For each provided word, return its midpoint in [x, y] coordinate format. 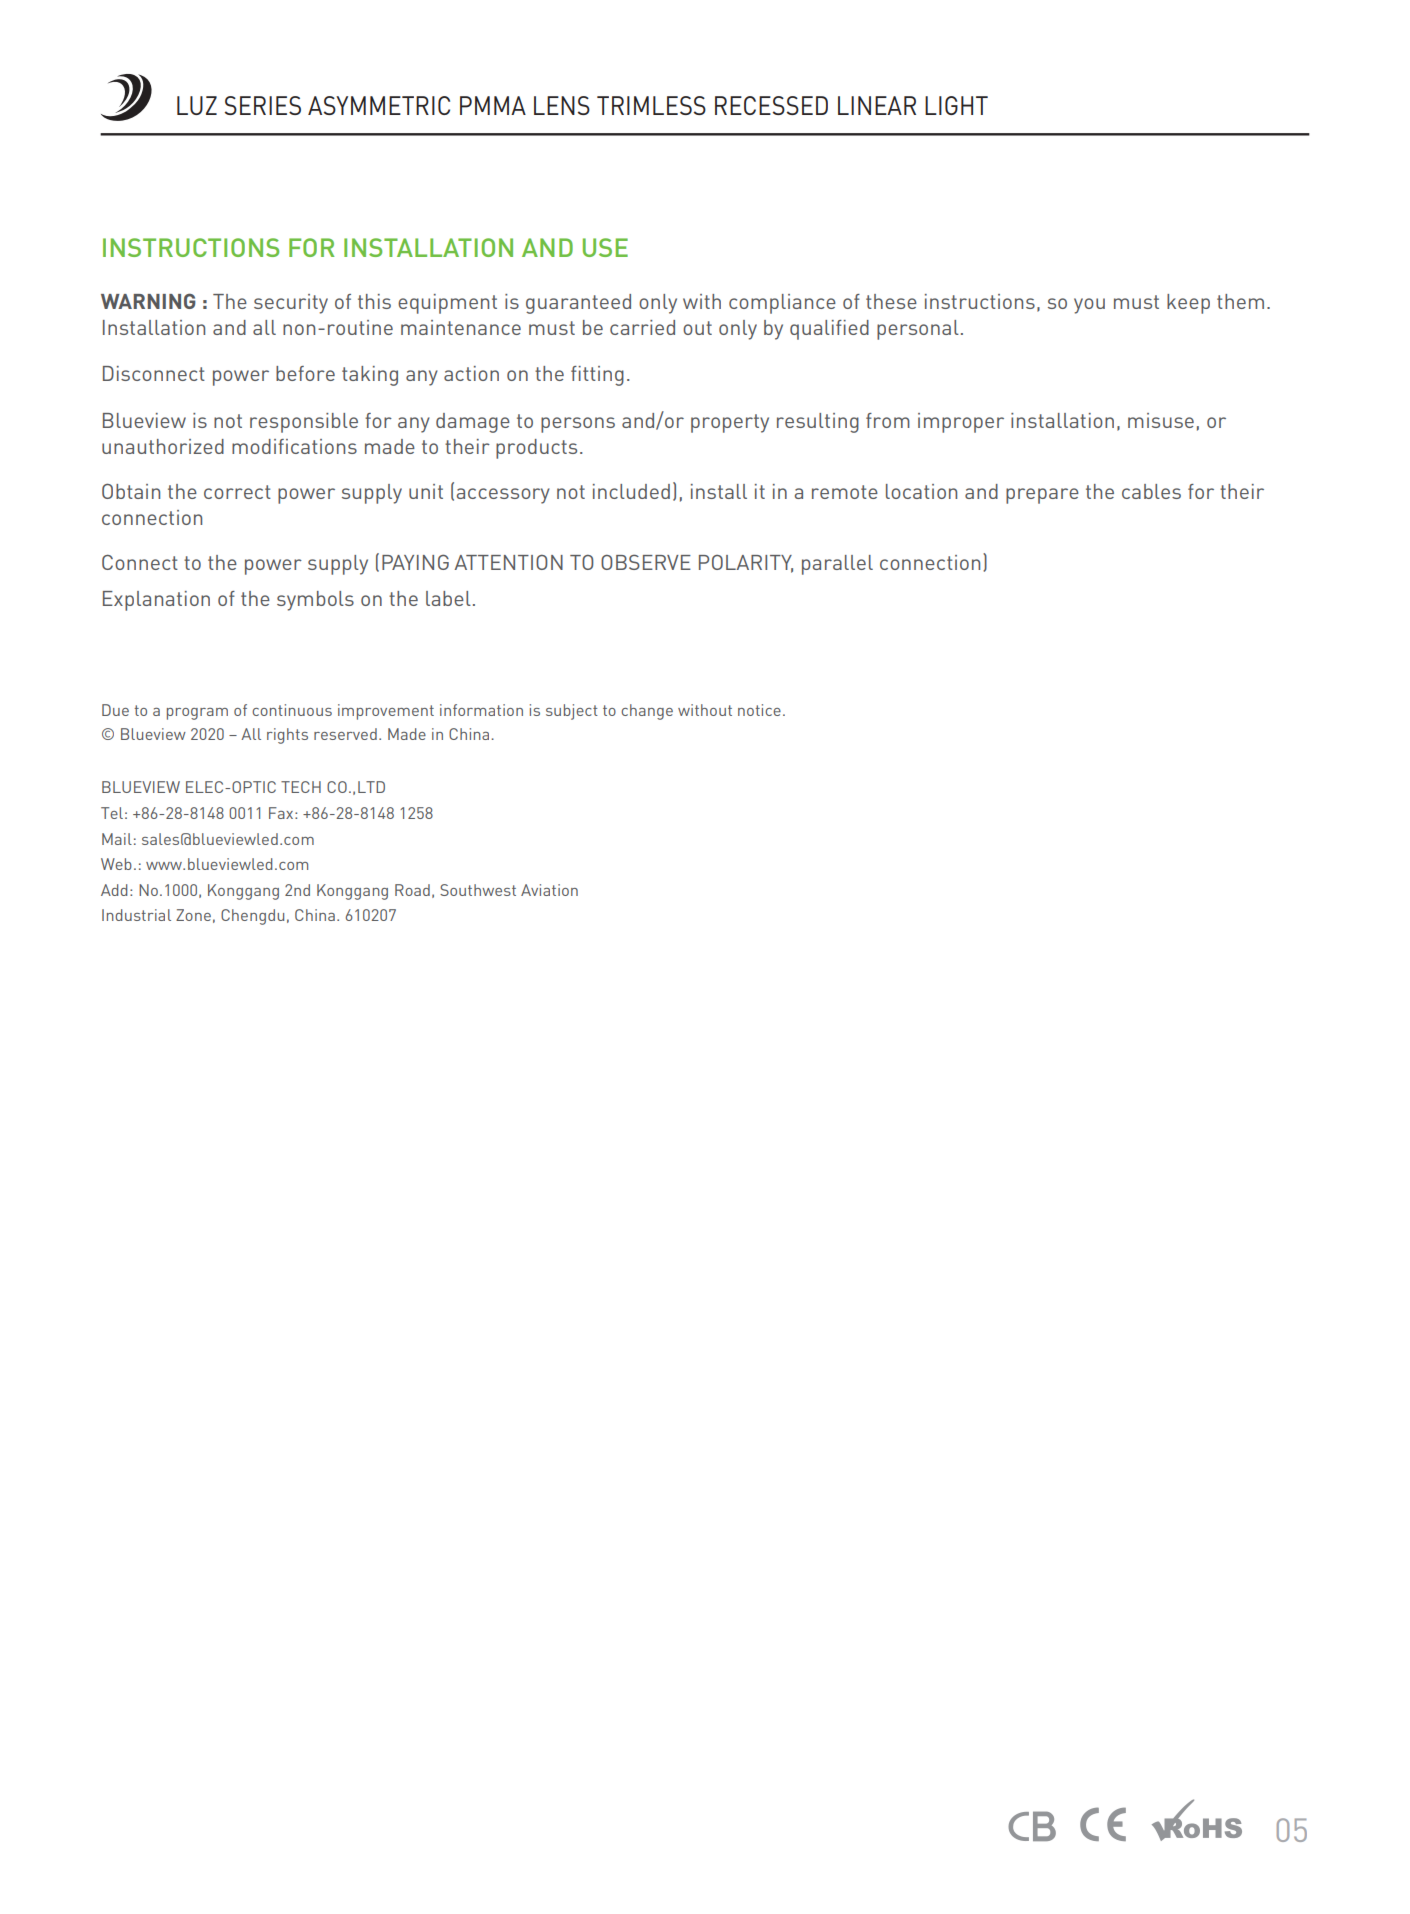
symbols [315, 601]
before [305, 373]
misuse [1161, 420]
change [647, 712]
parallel [837, 565]
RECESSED [771, 105]
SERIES [263, 105]
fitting [597, 376]
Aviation [549, 890]
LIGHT [956, 105]
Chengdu [252, 917]
